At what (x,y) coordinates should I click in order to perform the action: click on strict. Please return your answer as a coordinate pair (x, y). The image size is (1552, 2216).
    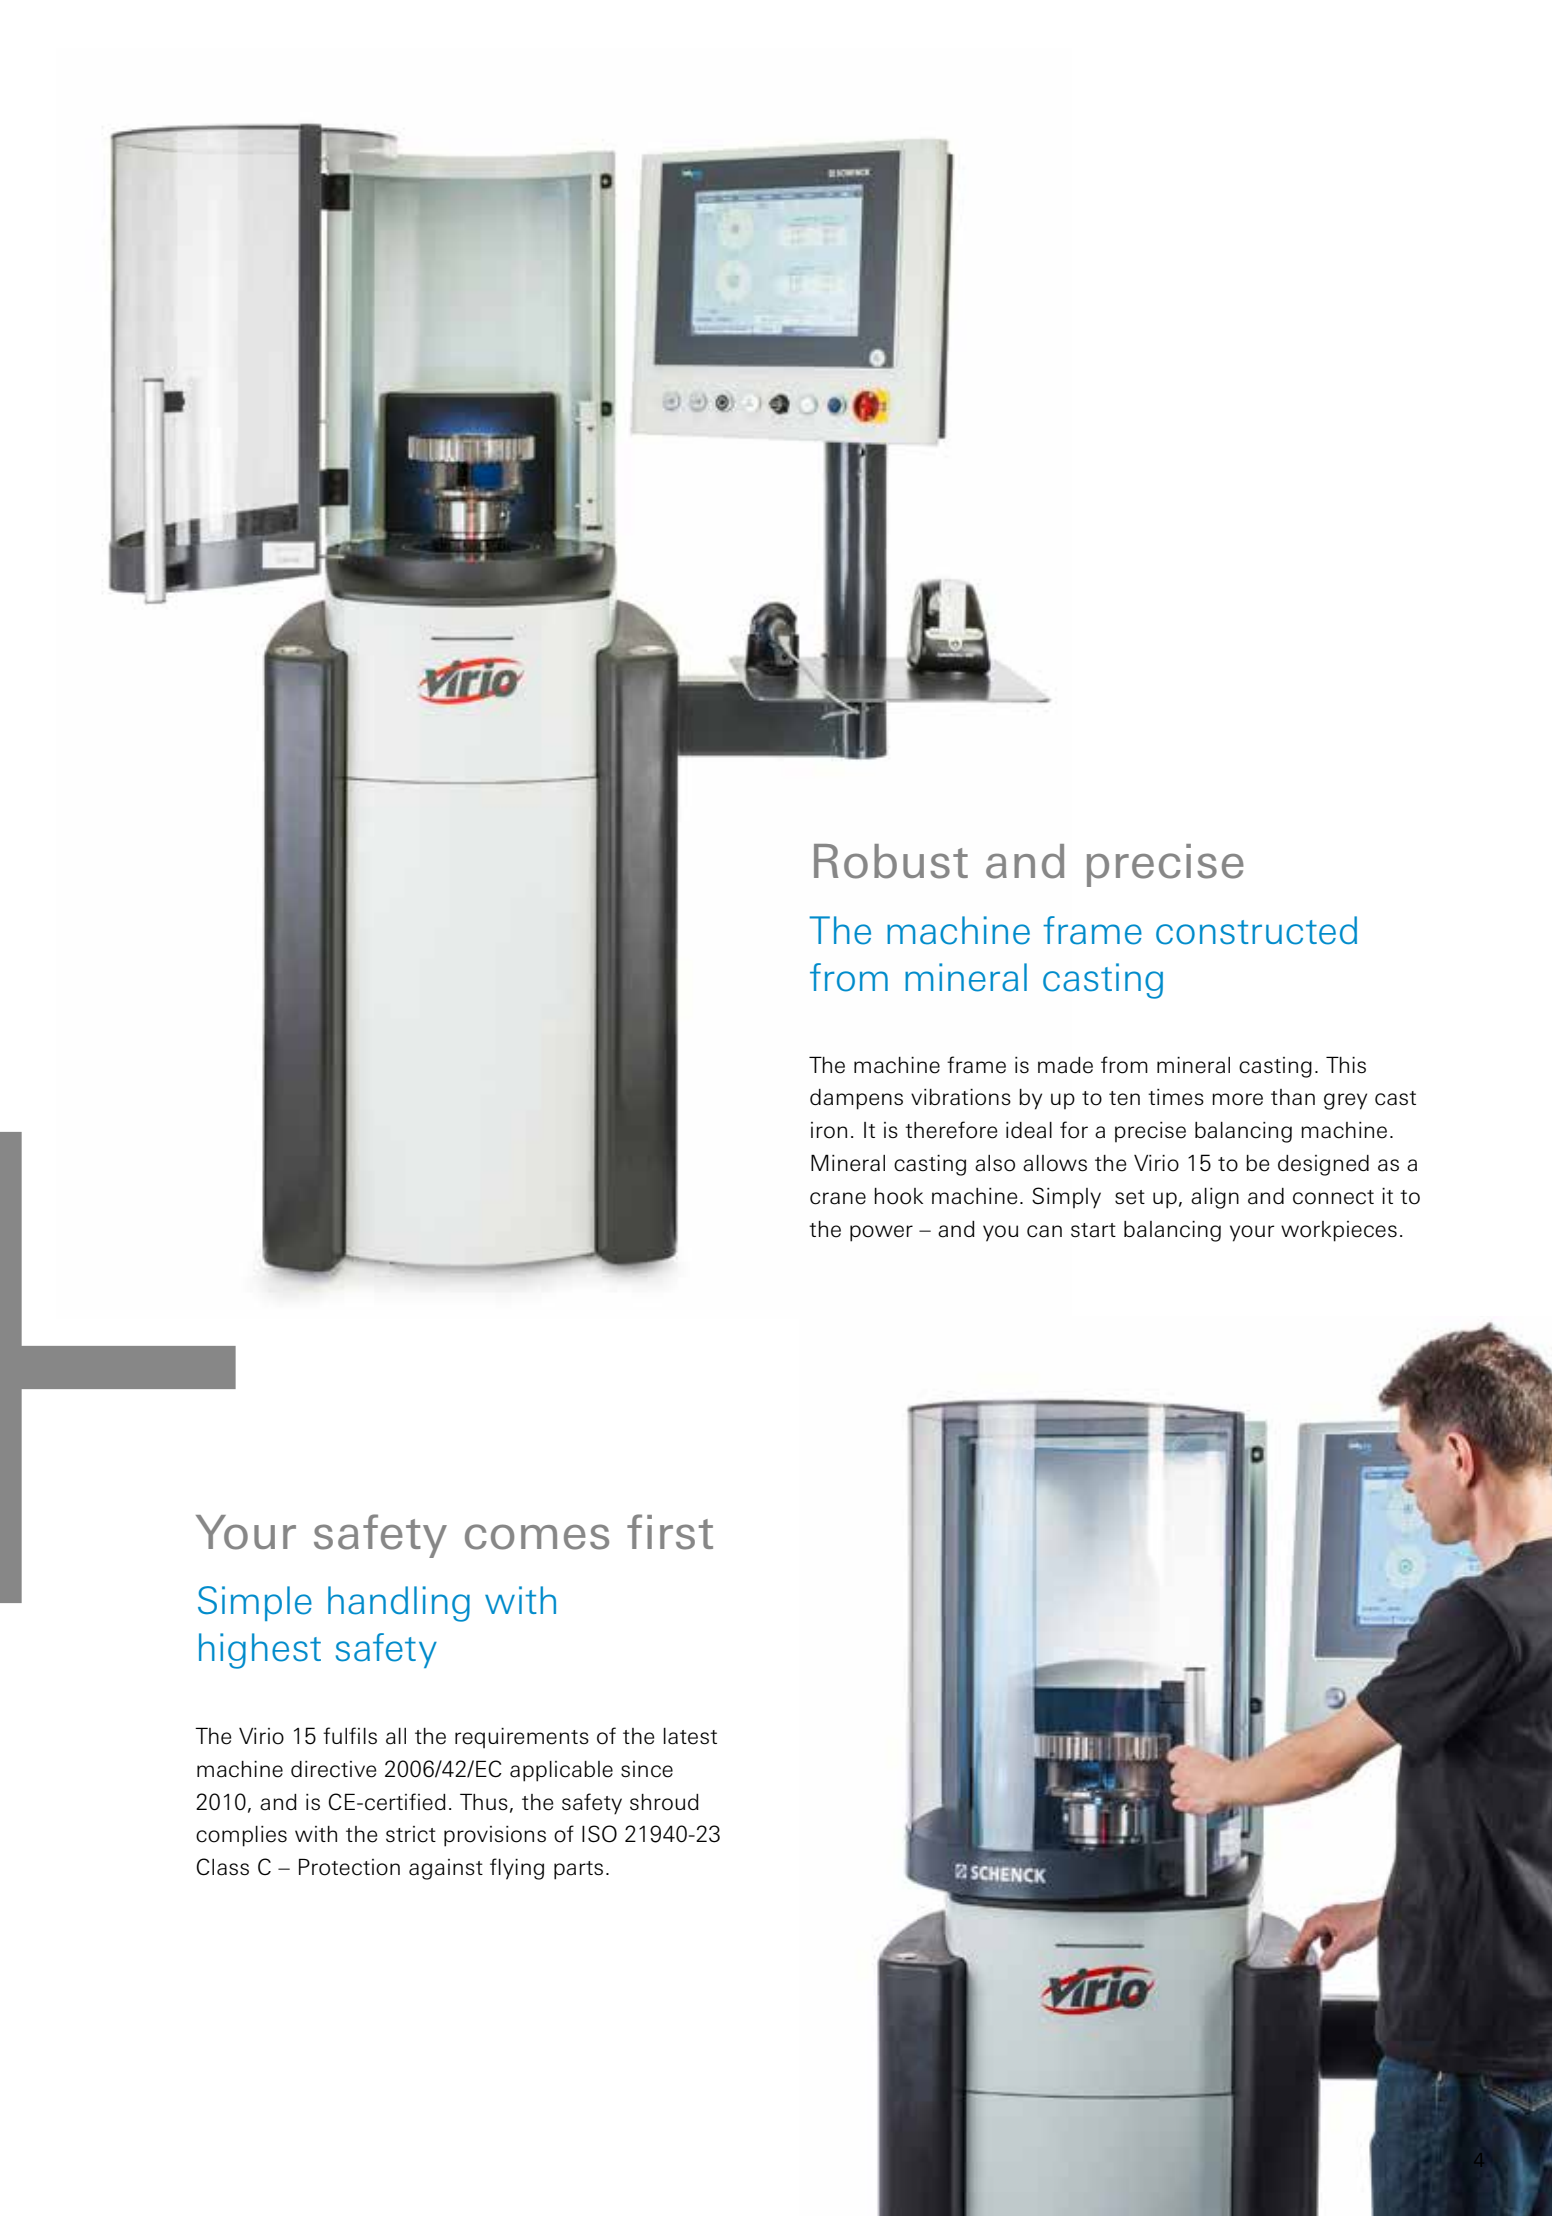
    Looking at the image, I should click on (411, 1834).
